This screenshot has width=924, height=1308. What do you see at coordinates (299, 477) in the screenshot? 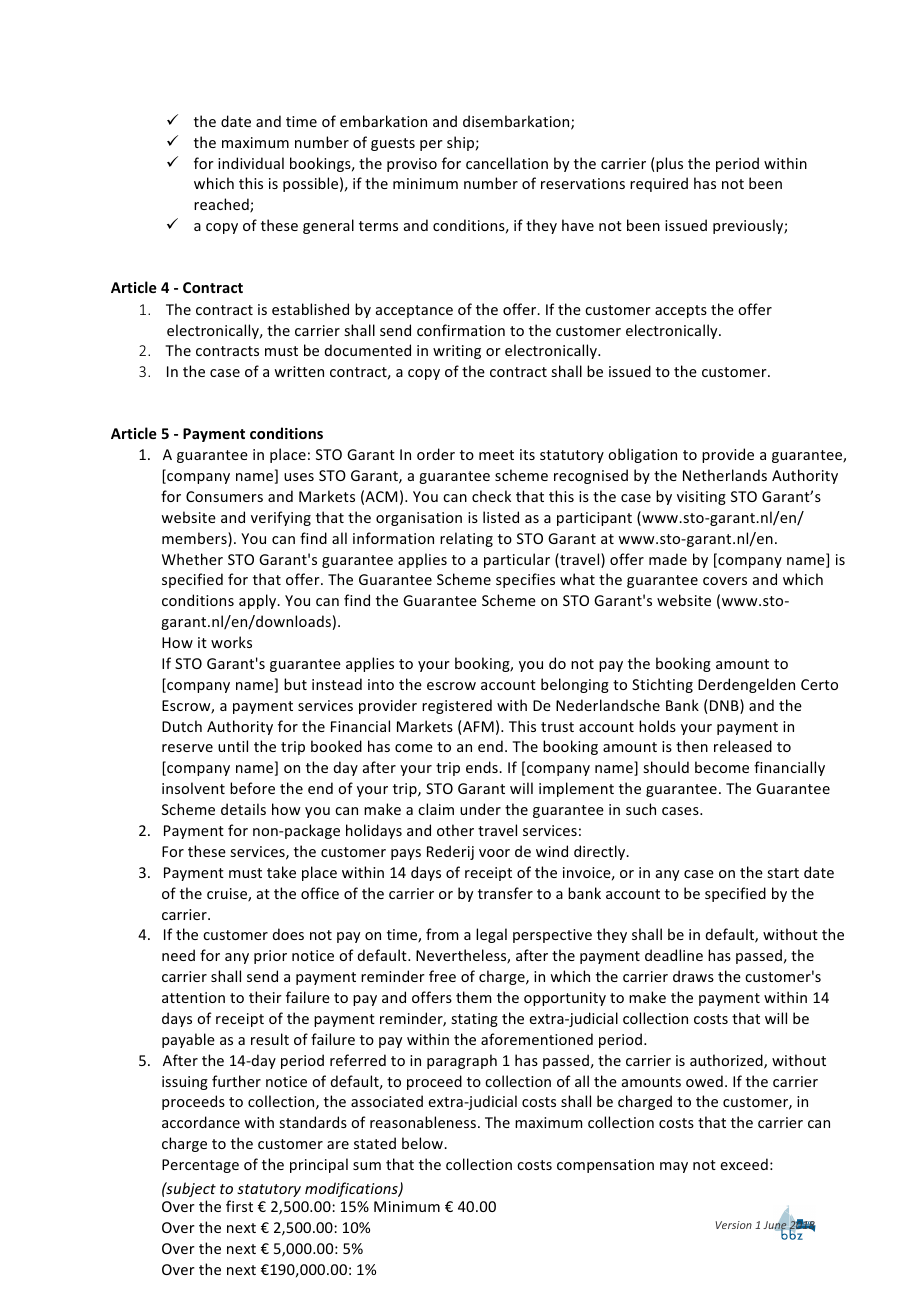
I see `uses` at bounding box center [299, 477].
